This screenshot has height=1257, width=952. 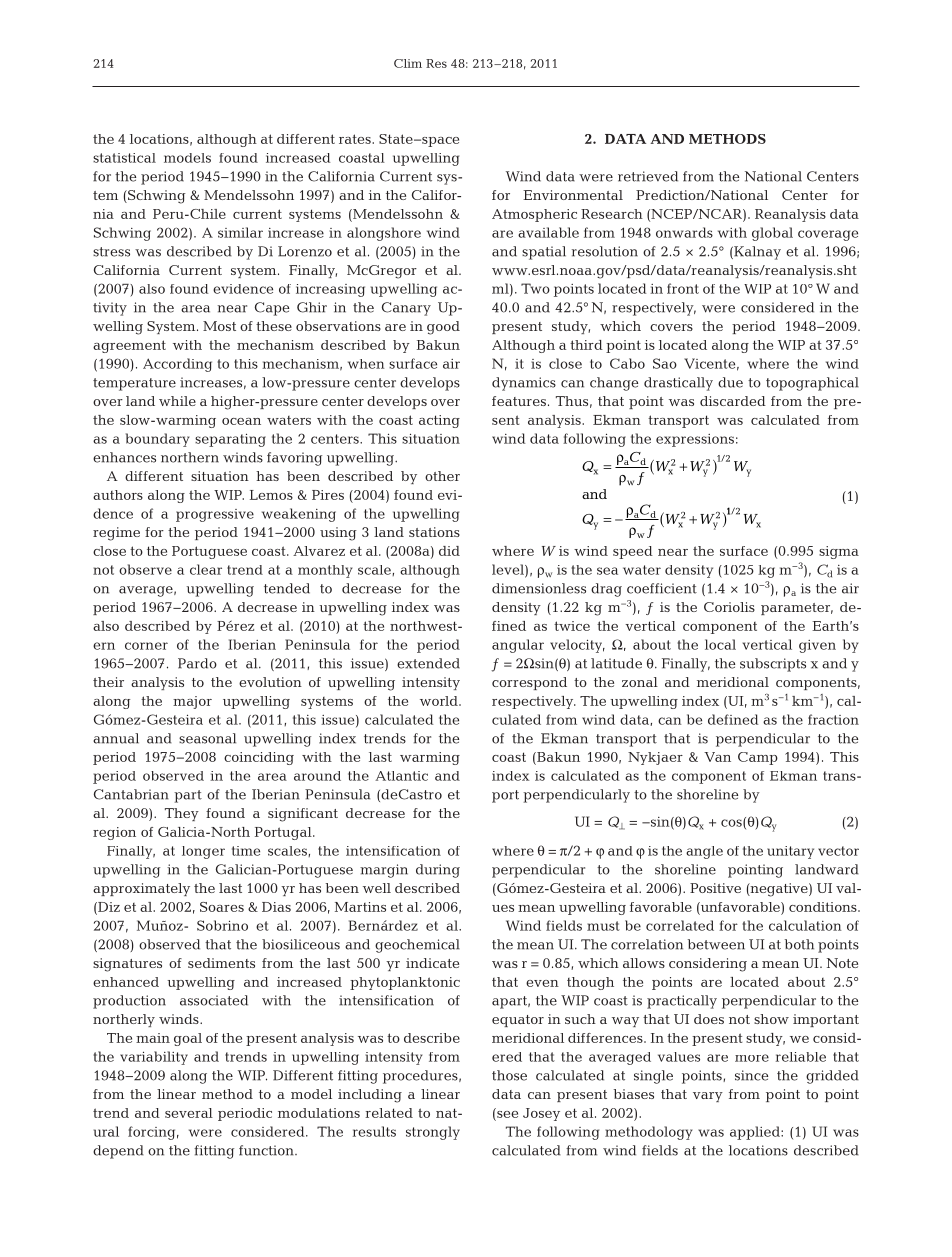 I want to click on due, so click(x=730, y=382).
